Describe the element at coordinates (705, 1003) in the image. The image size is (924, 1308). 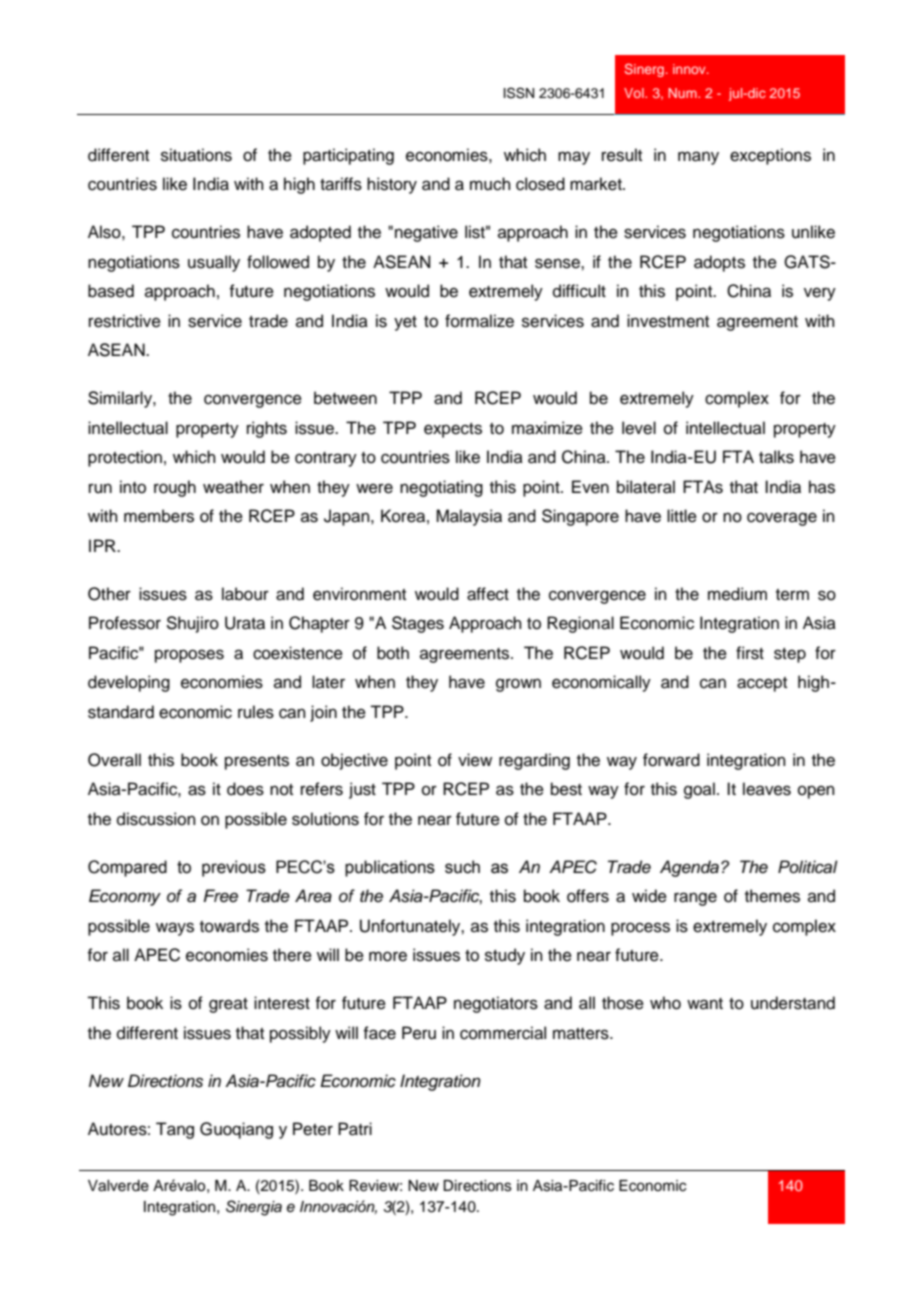
I see `want` at that location.
